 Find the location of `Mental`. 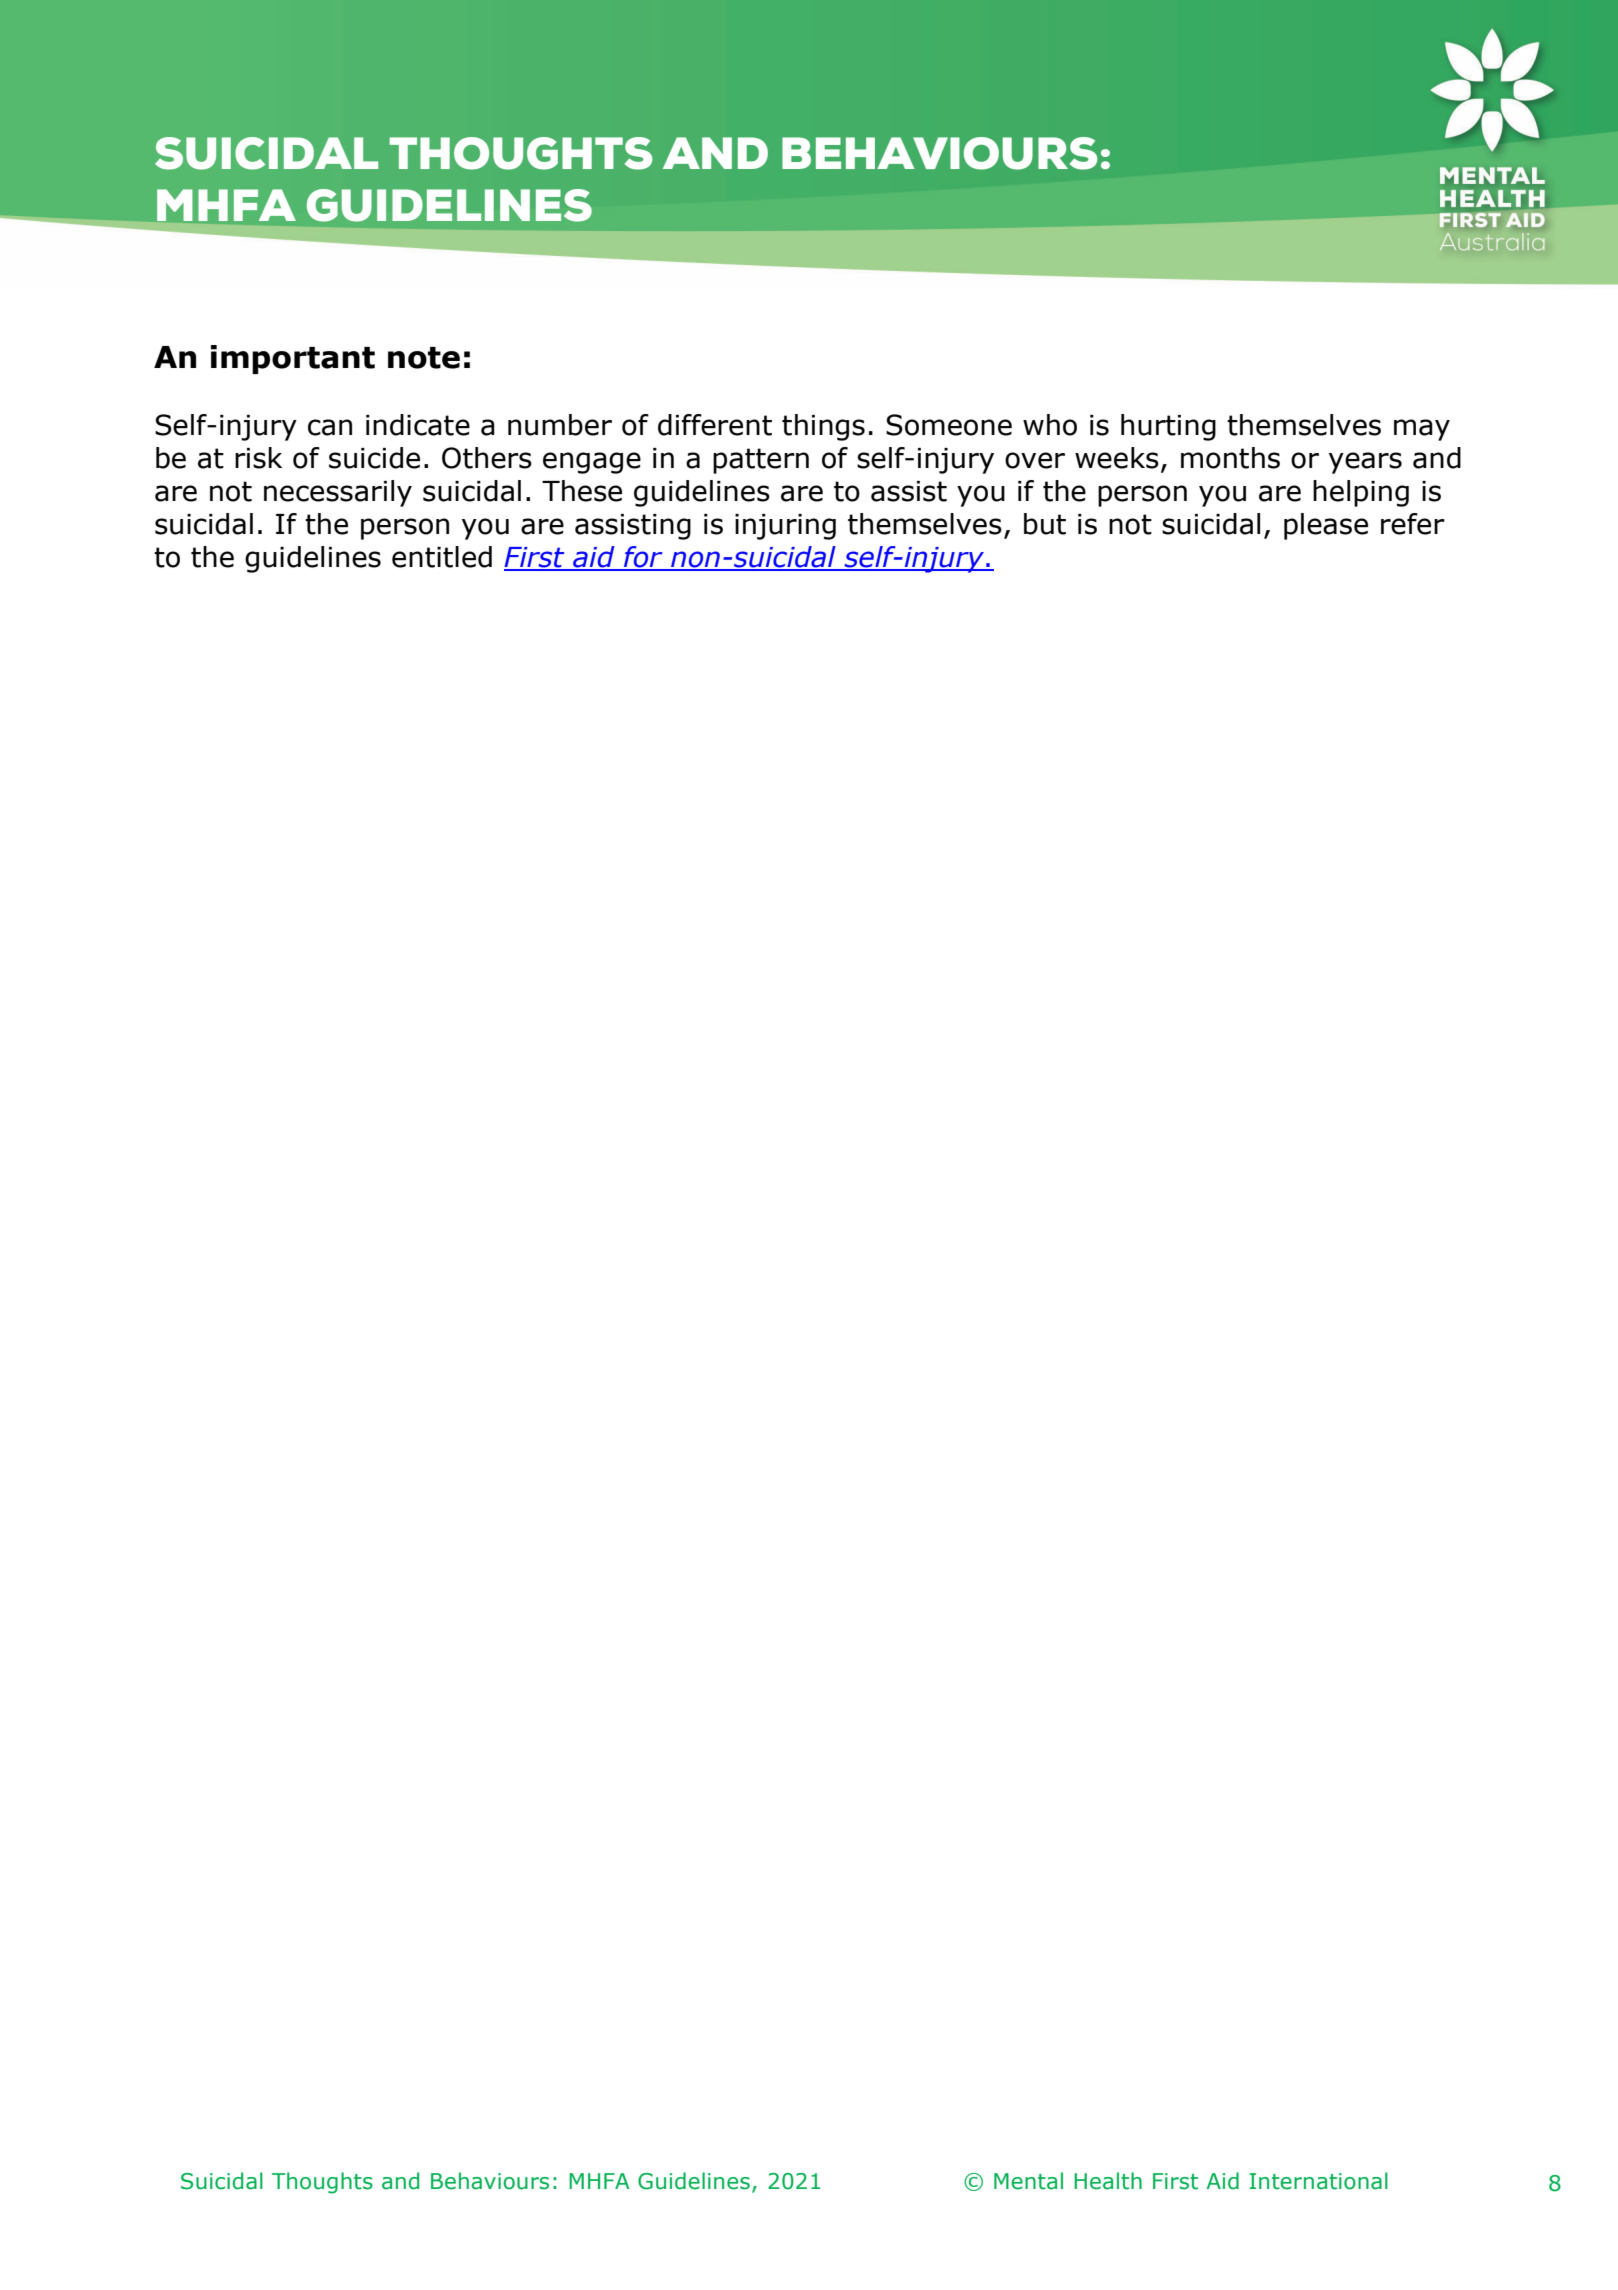

Mental is located at coordinates (1028, 2181).
